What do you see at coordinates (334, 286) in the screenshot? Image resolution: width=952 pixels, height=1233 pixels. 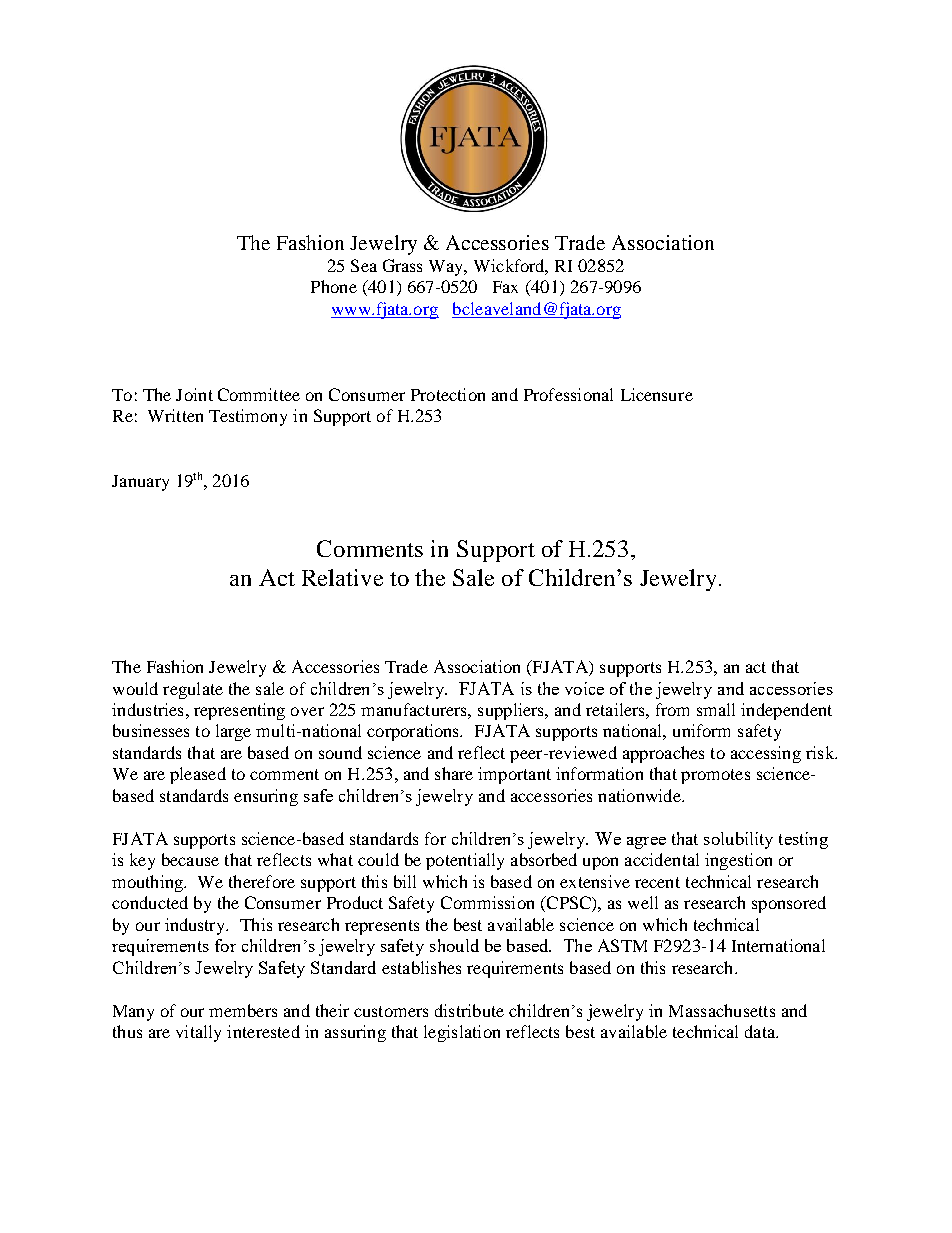 I see `Phone` at bounding box center [334, 286].
